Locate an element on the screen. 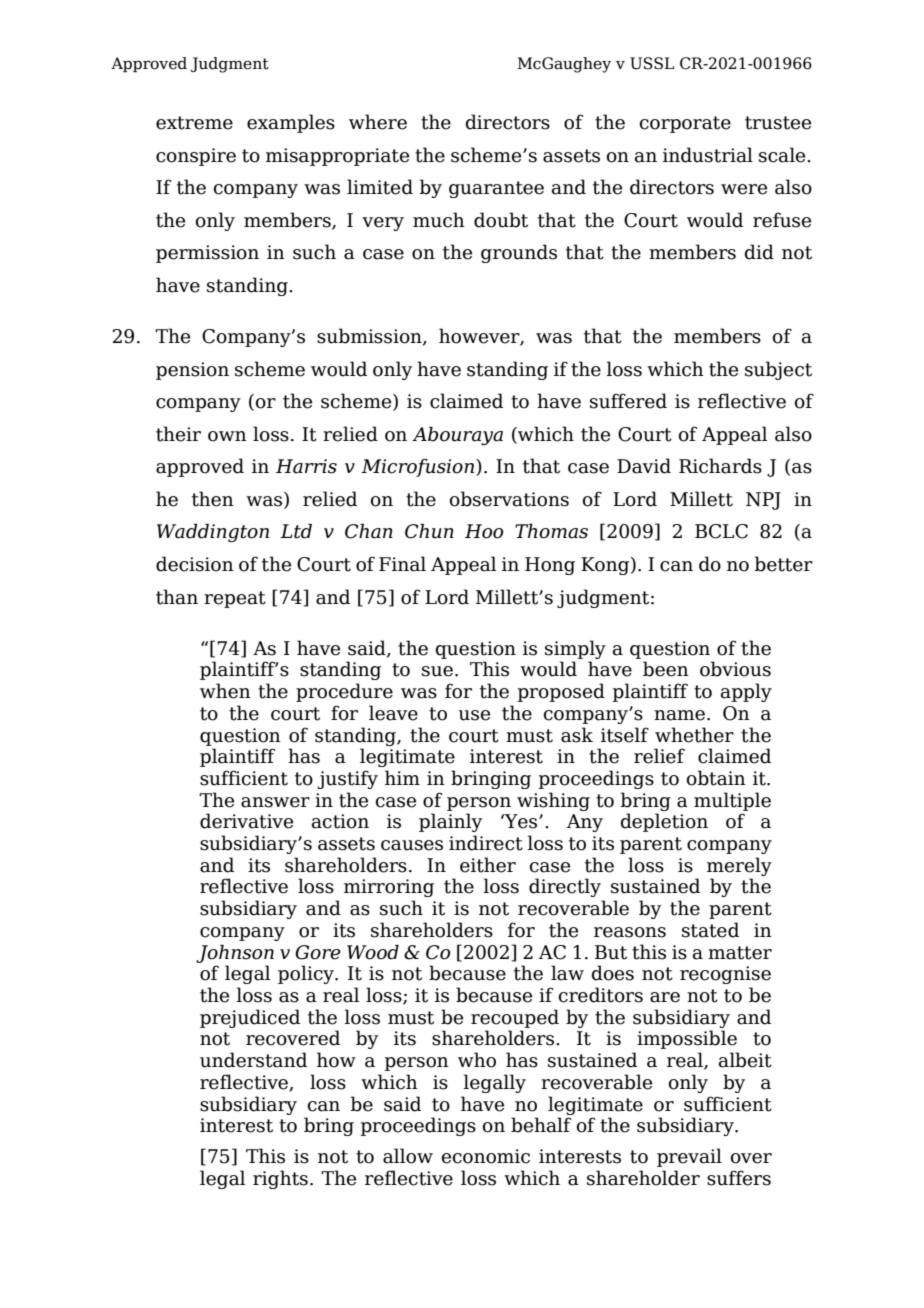  economic is located at coordinates (486, 1156).
